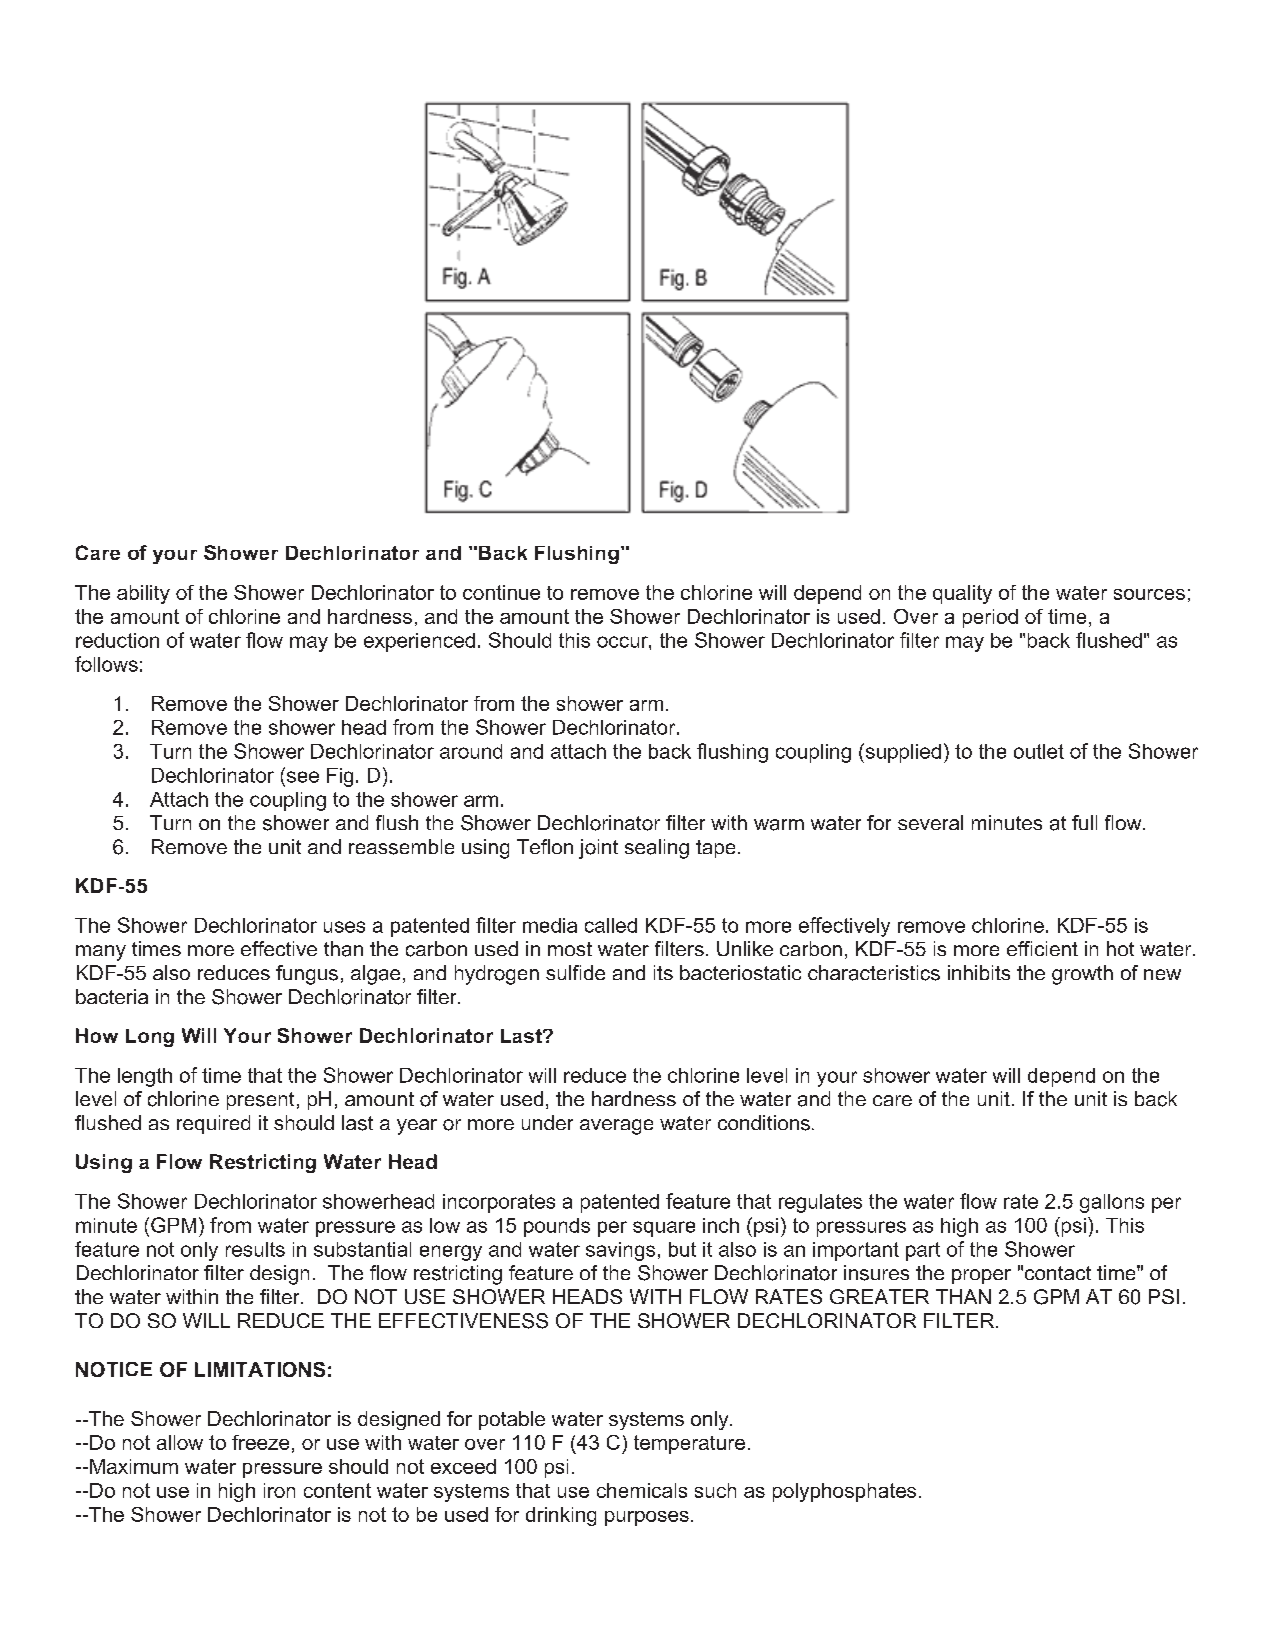 The height and width of the page is (1648, 1274). What do you see at coordinates (145, 1077) in the page?
I see `length` at bounding box center [145, 1077].
